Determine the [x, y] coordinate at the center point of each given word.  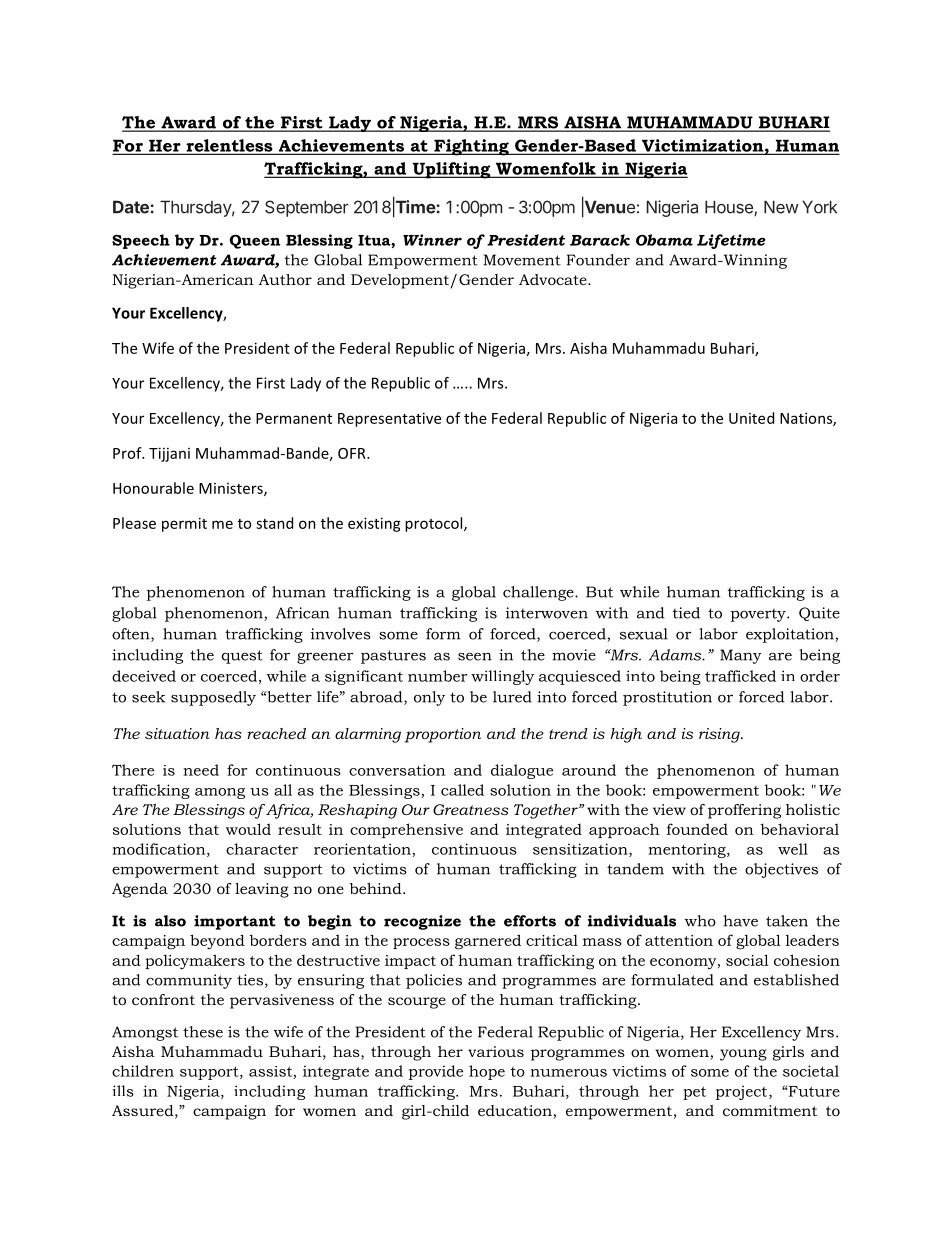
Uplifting [451, 170]
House [730, 208]
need [201, 770]
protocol [435, 524]
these [203, 1032]
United [751, 418]
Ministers [232, 489]
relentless [229, 146]
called [462, 790]
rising [720, 735]
